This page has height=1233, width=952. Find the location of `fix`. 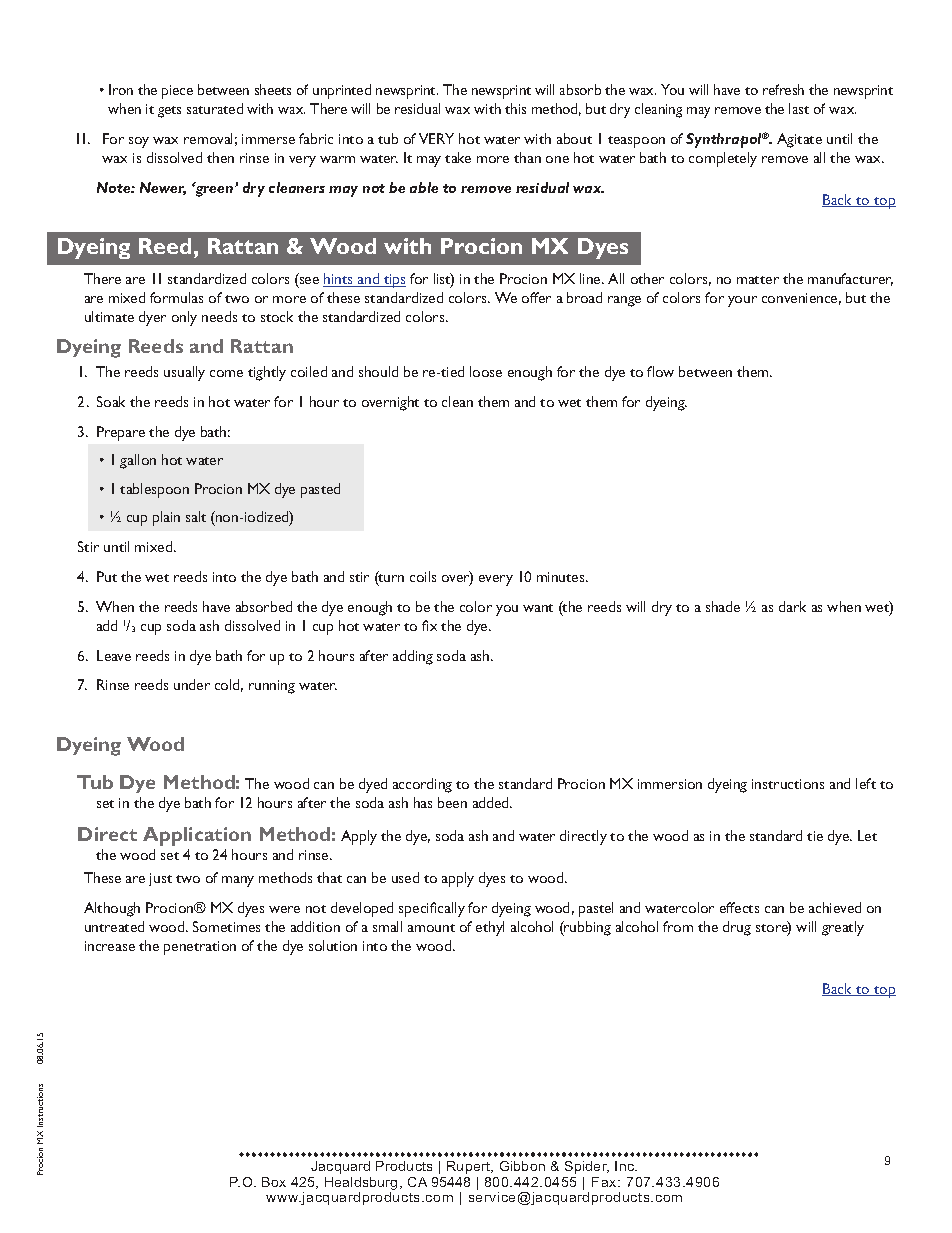

fix is located at coordinates (429, 625).
